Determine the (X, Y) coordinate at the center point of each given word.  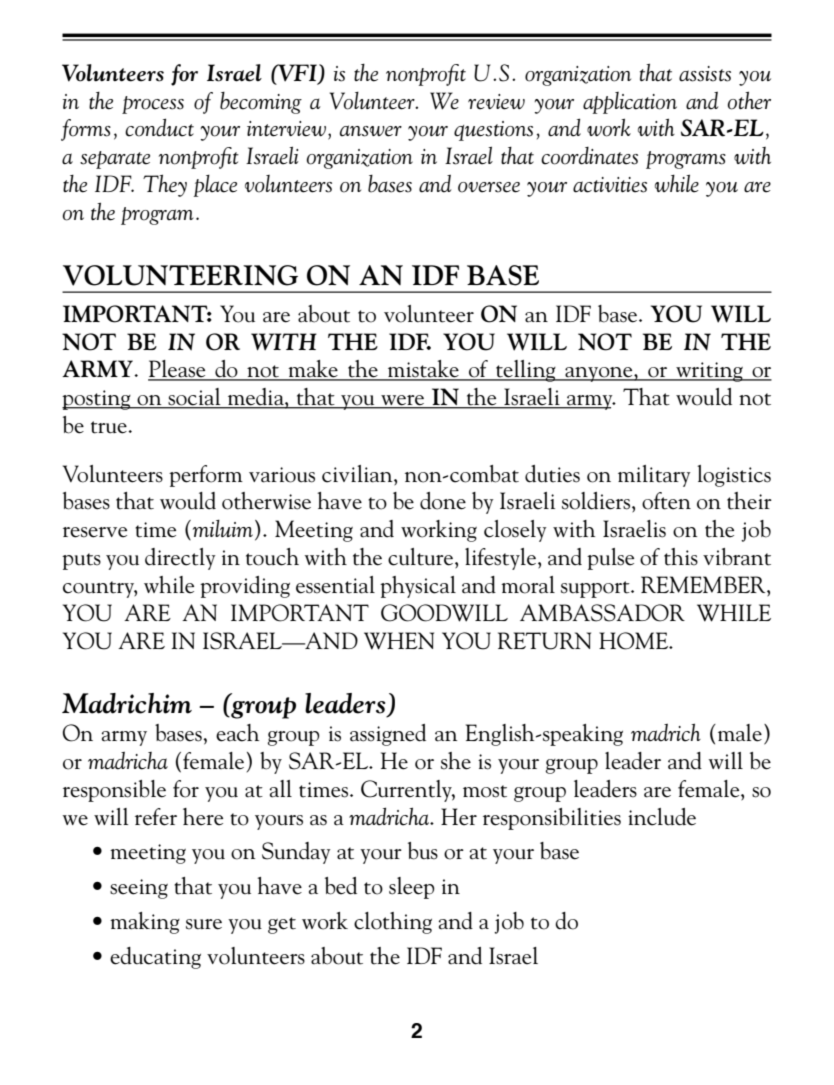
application (630, 103)
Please (178, 370)
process (153, 105)
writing (709, 372)
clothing (393, 923)
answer (371, 131)
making (145, 923)
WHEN (399, 641)
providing (245, 587)
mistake (423, 370)
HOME (634, 641)
